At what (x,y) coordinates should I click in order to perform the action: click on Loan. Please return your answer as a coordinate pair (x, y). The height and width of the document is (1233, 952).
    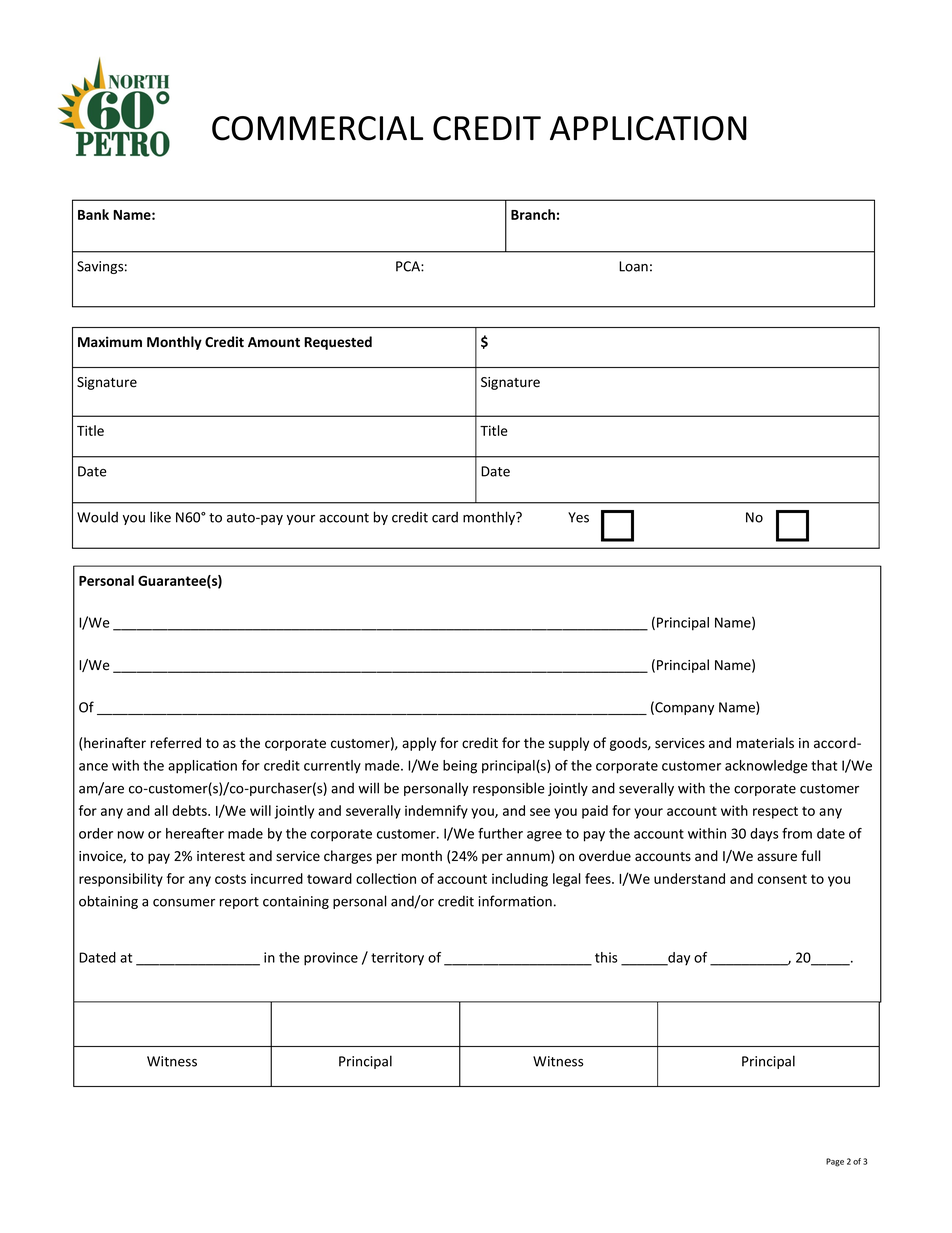
    Looking at the image, I should click on (633, 266).
